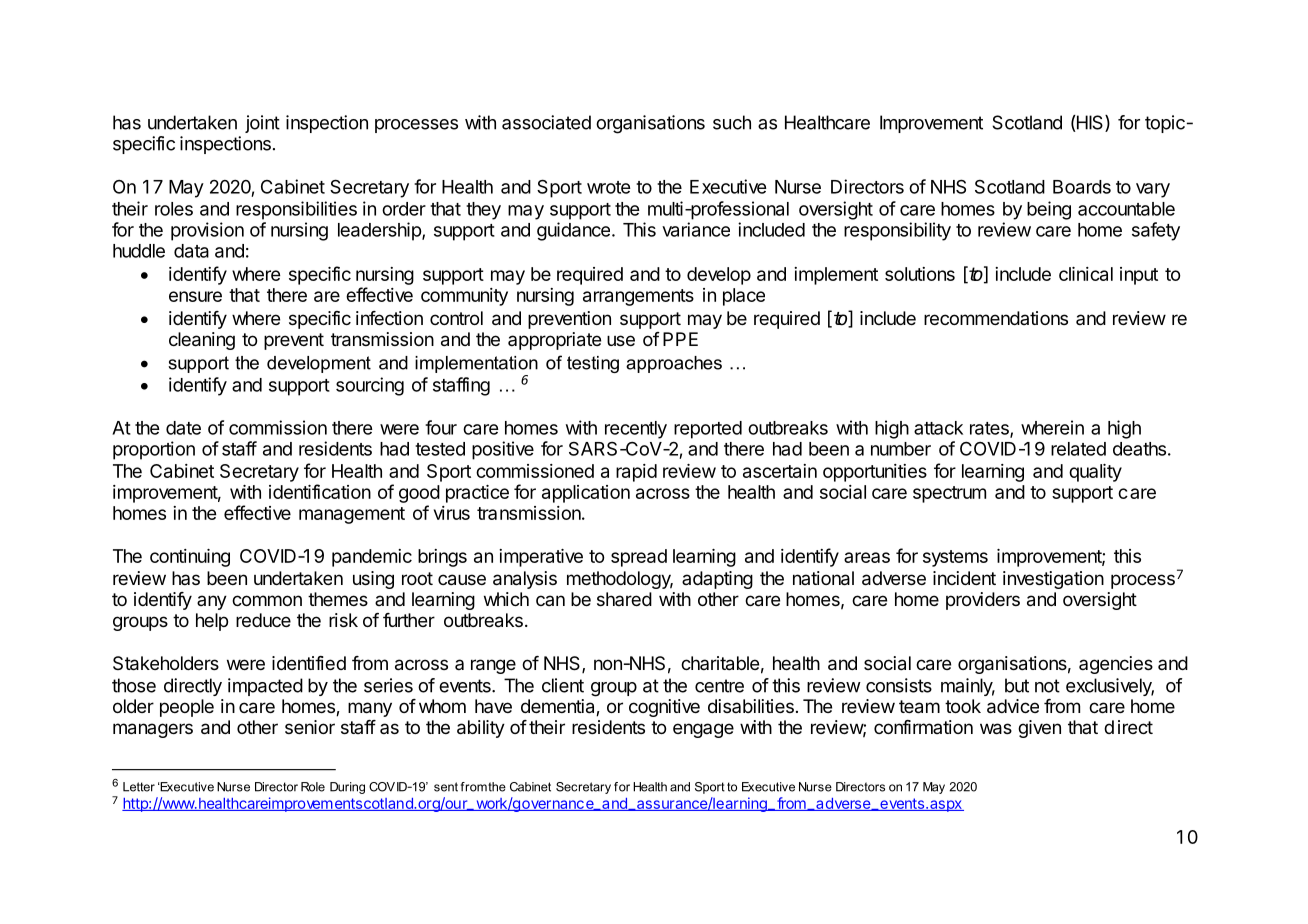  Describe the element at coordinates (262, 124) in the page. I see `joint` at that location.
